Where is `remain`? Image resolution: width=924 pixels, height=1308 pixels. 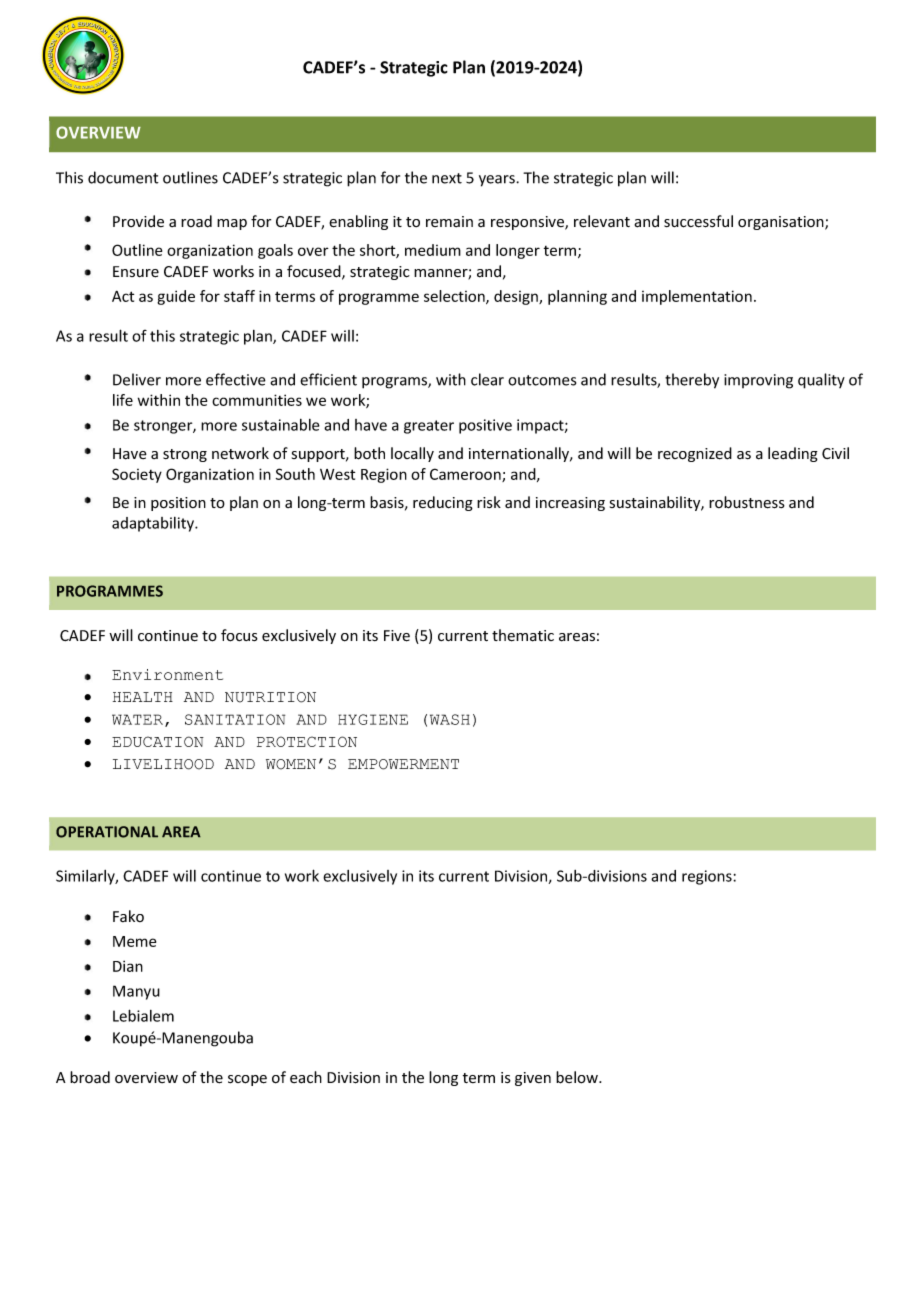
remain is located at coordinates (449, 221).
